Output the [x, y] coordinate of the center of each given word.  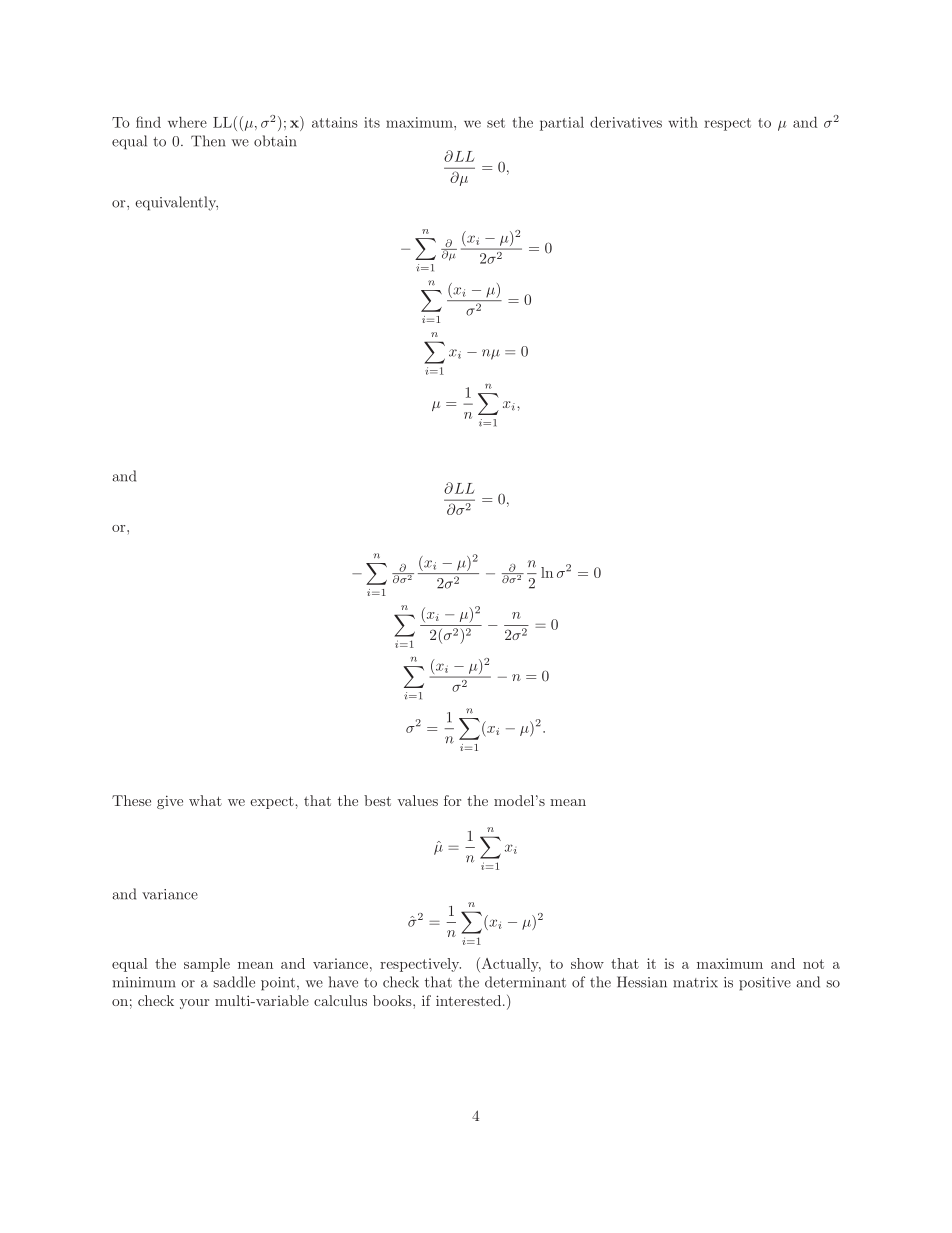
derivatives [626, 122]
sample [207, 965]
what [205, 800]
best [377, 800]
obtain [275, 141]
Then [208, 141]
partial [562, 124]
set [496, 123]
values [417, 800]
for [452, 800]
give [170, 802]
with [683, 122]
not [813, 964]
